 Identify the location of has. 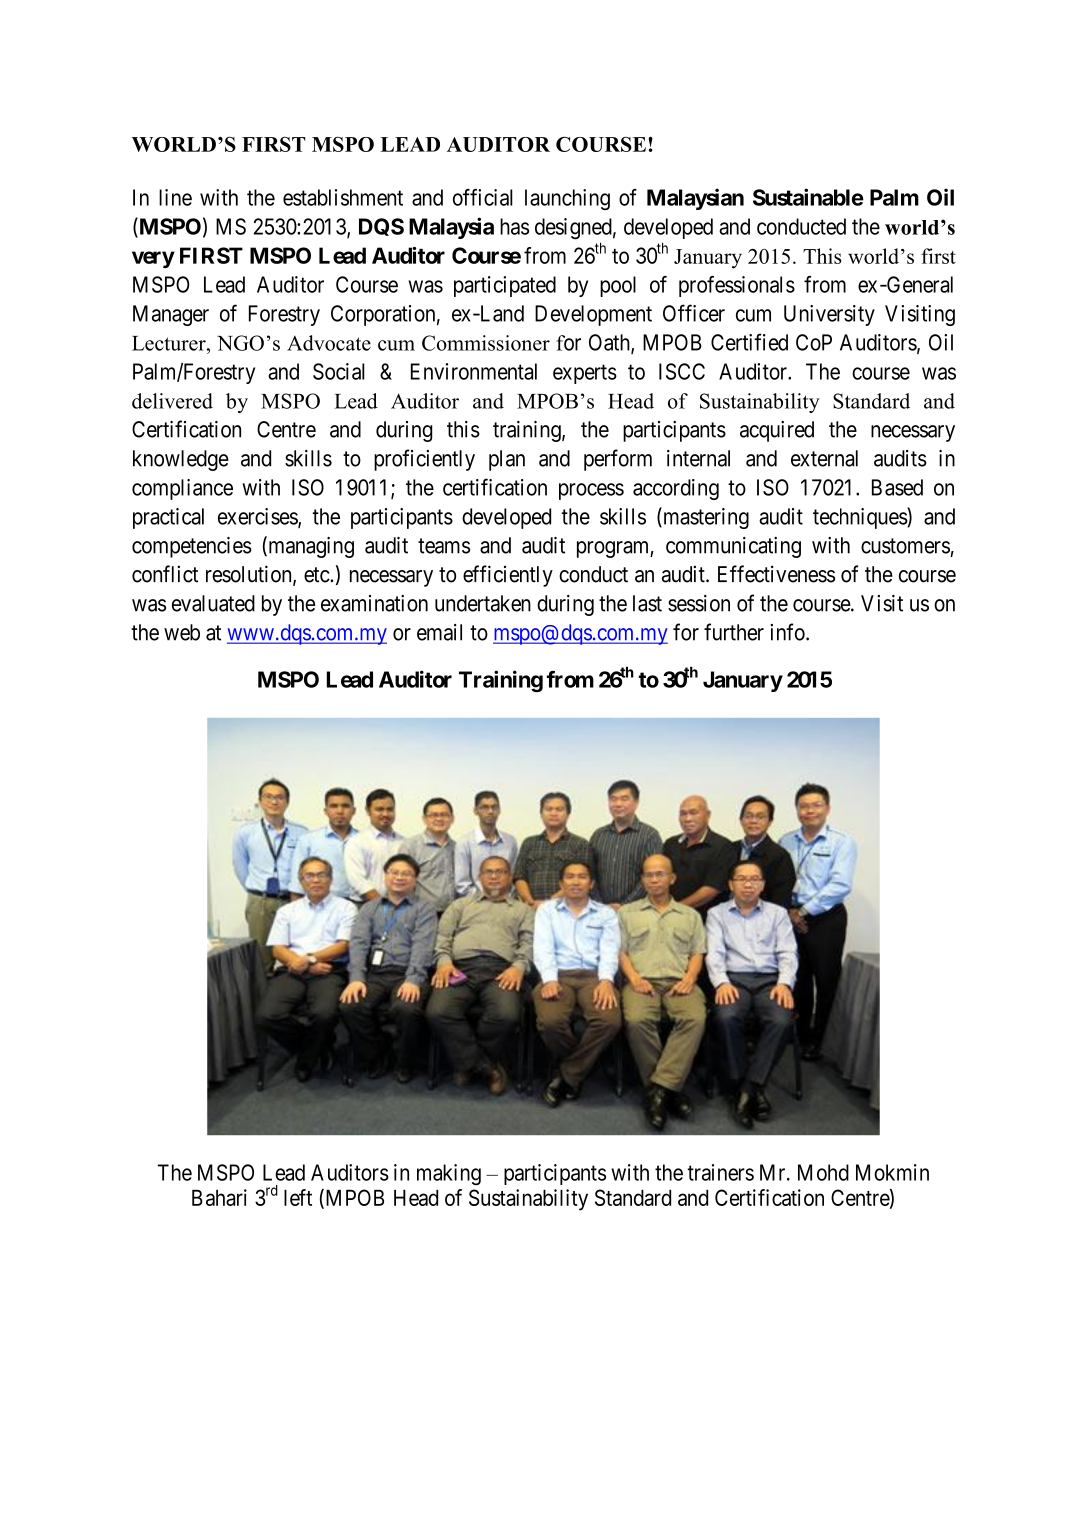
(514, 226).
